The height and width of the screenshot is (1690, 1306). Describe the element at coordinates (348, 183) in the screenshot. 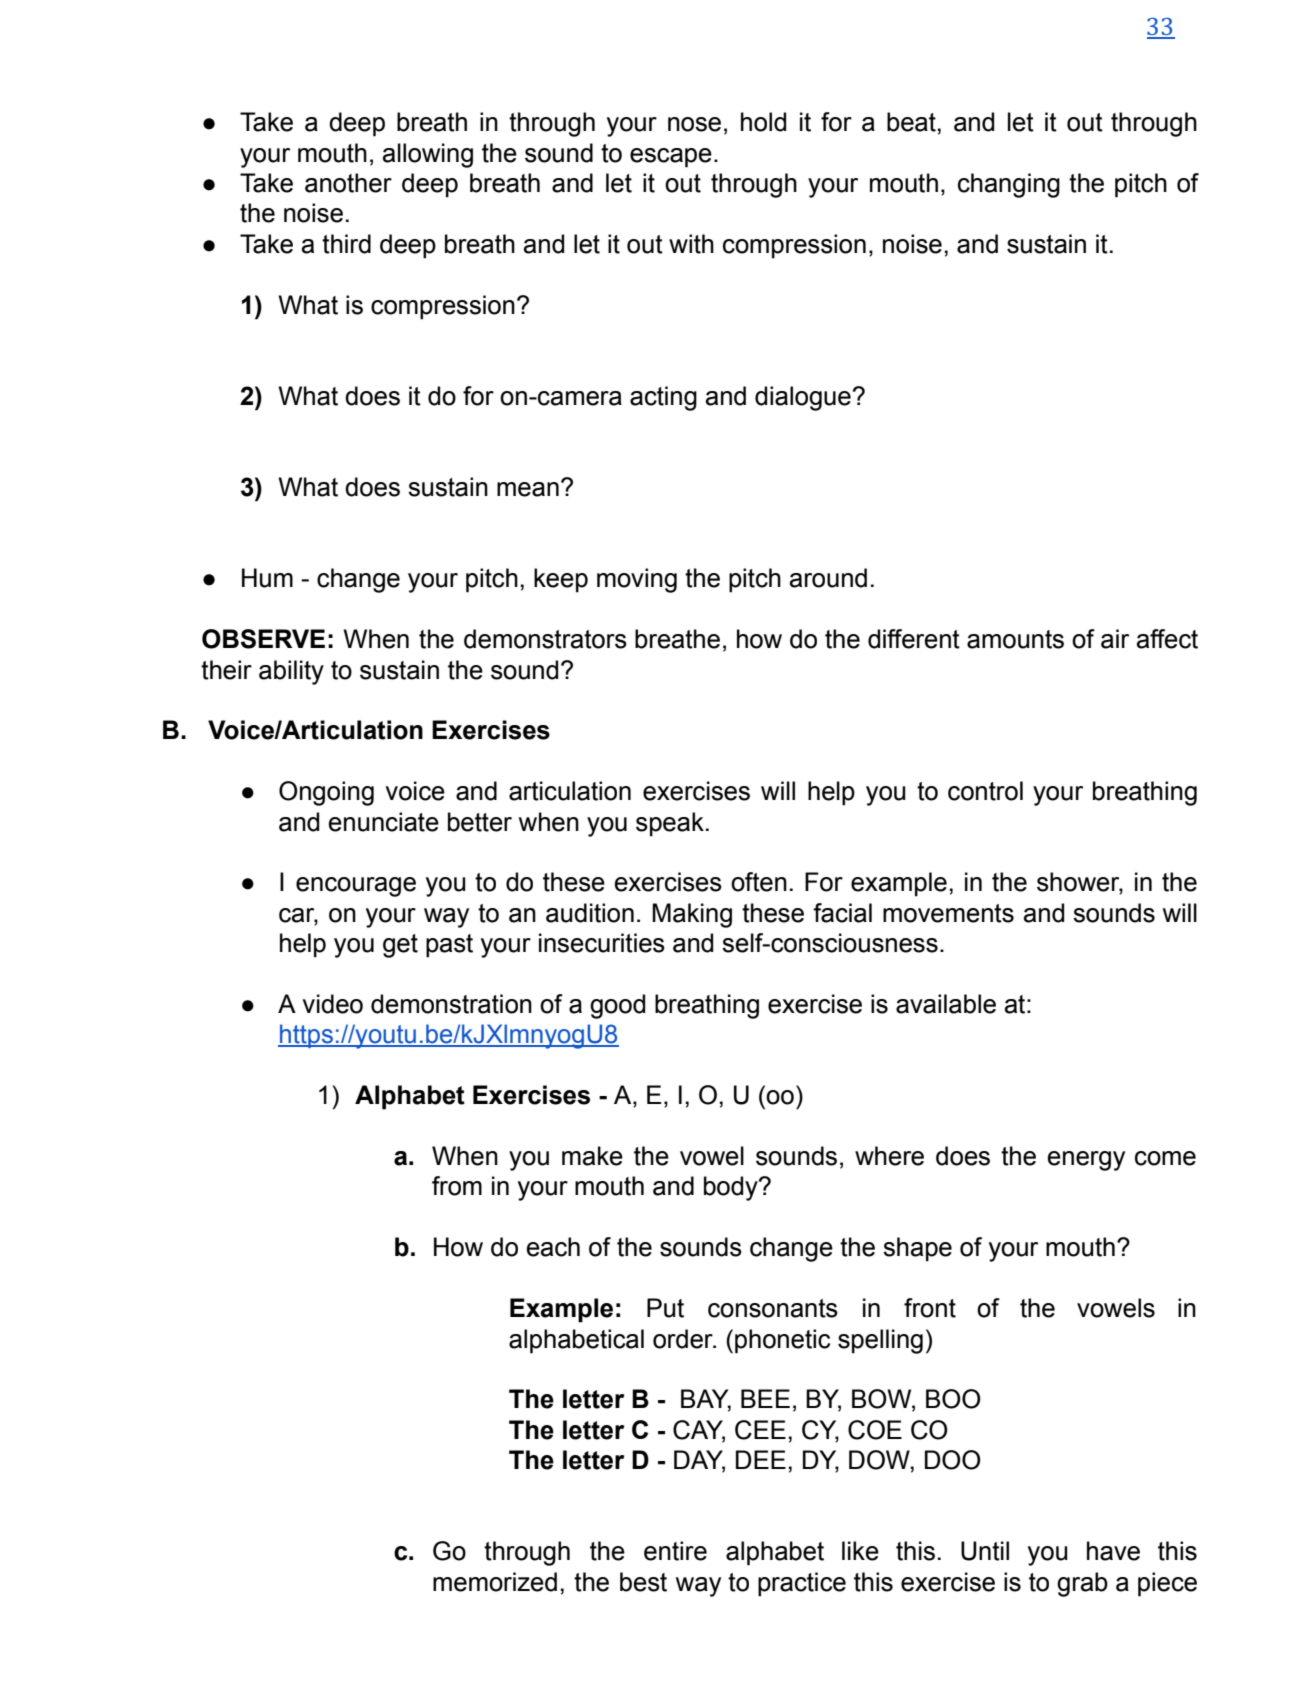

I see `another` at that location.
